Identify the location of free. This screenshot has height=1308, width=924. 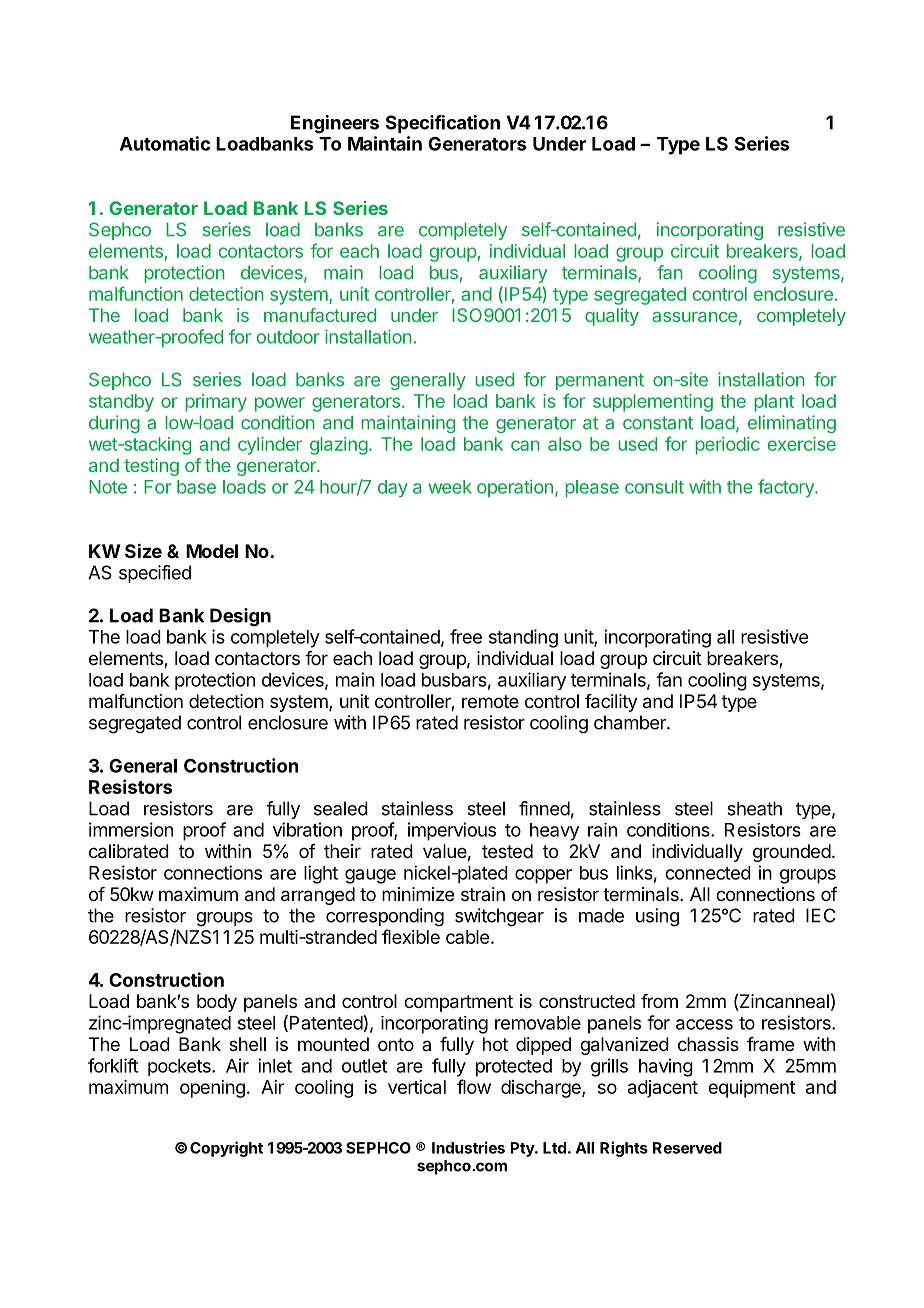
(466, 636).
